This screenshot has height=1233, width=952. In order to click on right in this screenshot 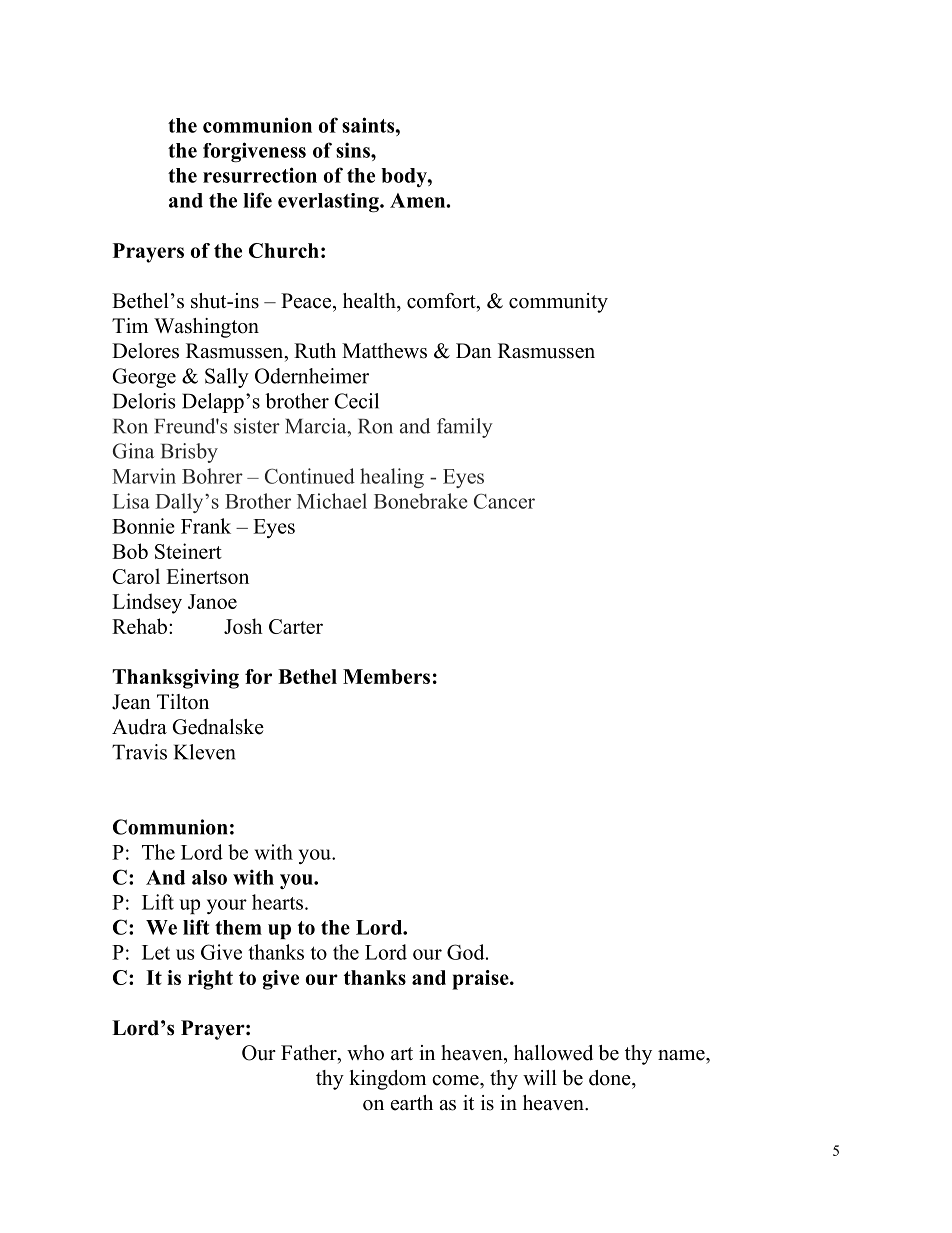, I will do `click(210, 980)`.
